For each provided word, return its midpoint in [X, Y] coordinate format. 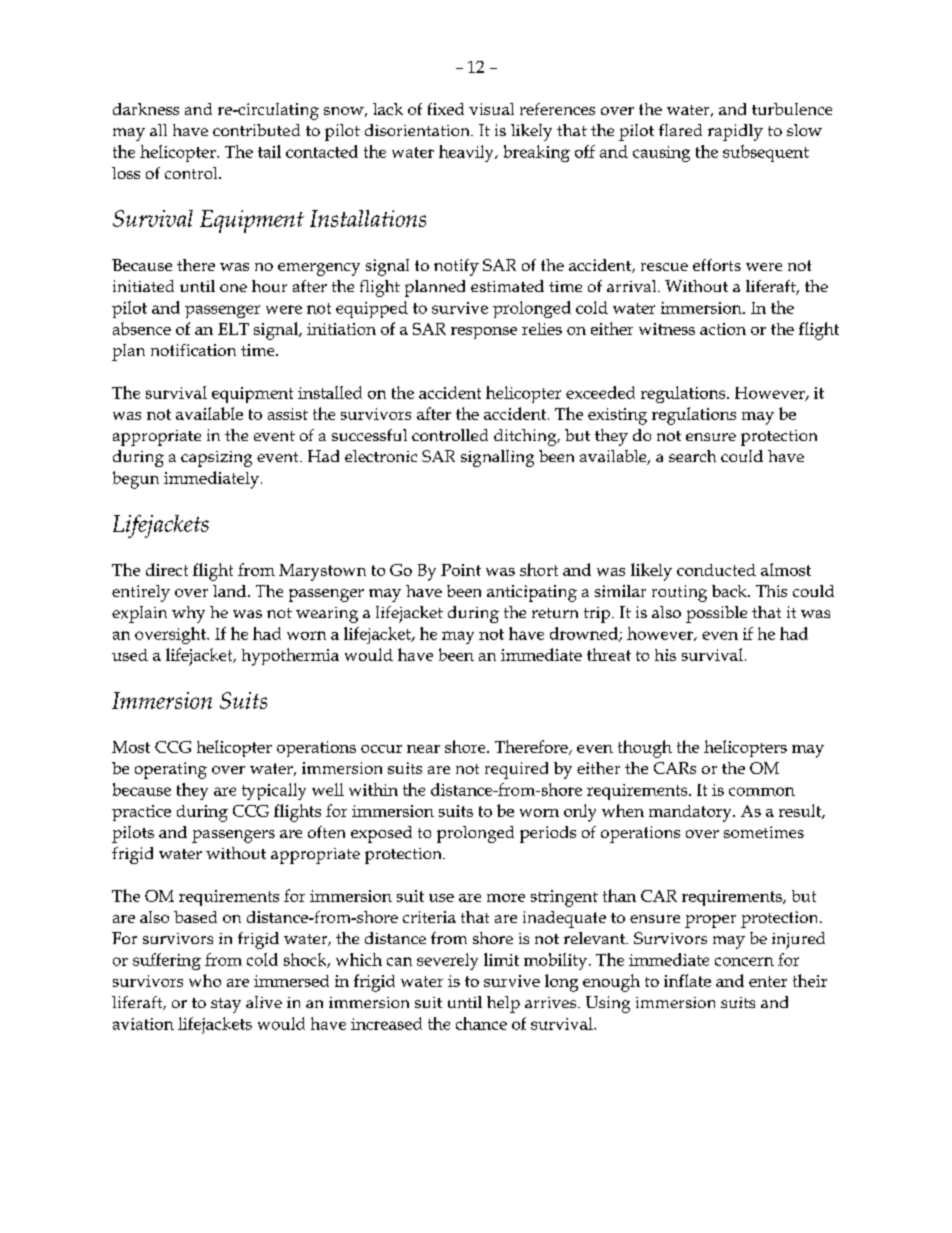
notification [193, 350]
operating [171, 770]
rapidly [735, 132]
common [762, 791]
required [516, 770]
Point [461, 570]
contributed [256, 130]
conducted [716, 570]
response [484, 333]
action [723, 329]
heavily [467, 153]
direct [167, 569]
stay [226, 1005]
